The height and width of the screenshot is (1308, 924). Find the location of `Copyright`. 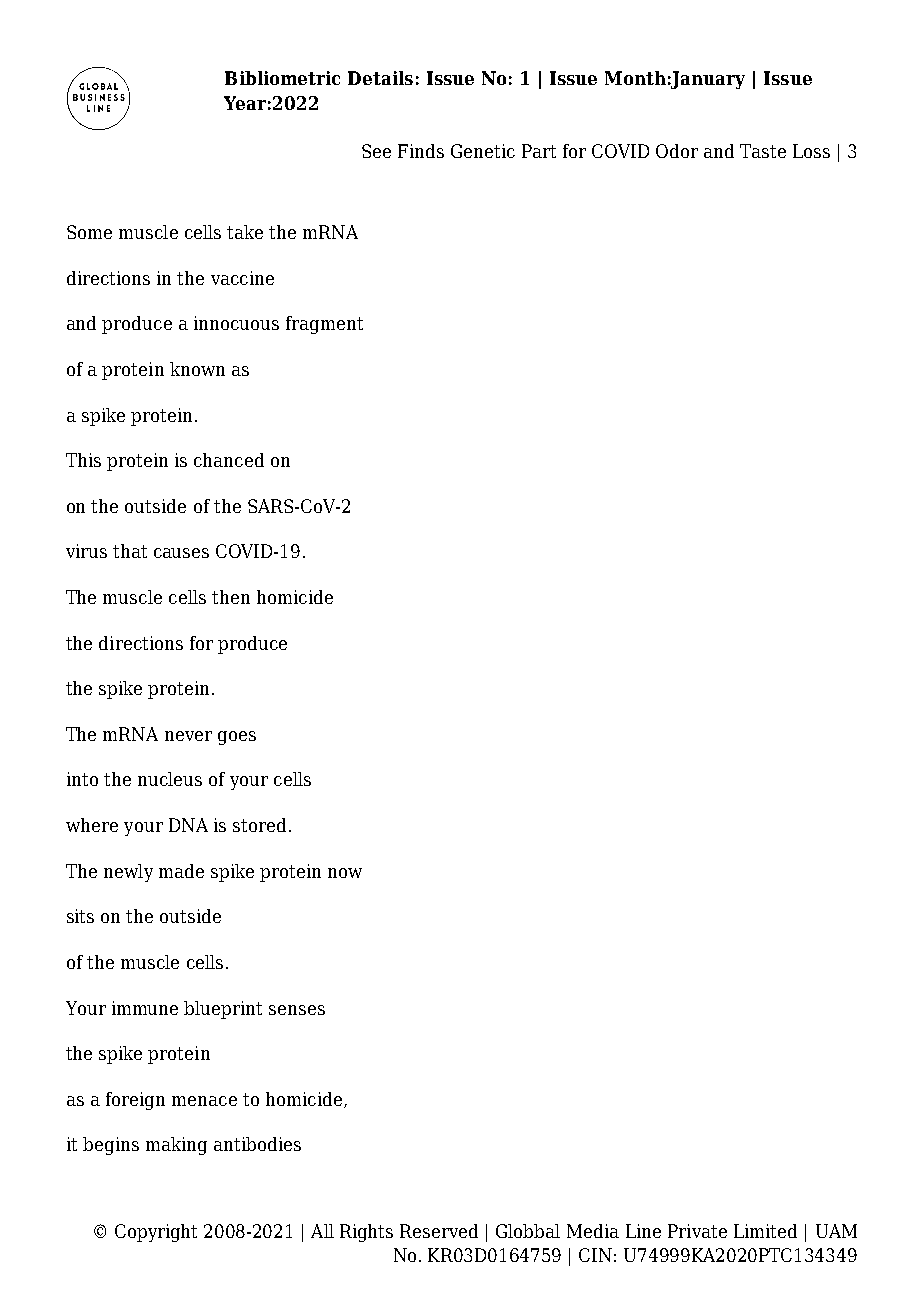

Copyright is located at coordinates (156, 1233).
